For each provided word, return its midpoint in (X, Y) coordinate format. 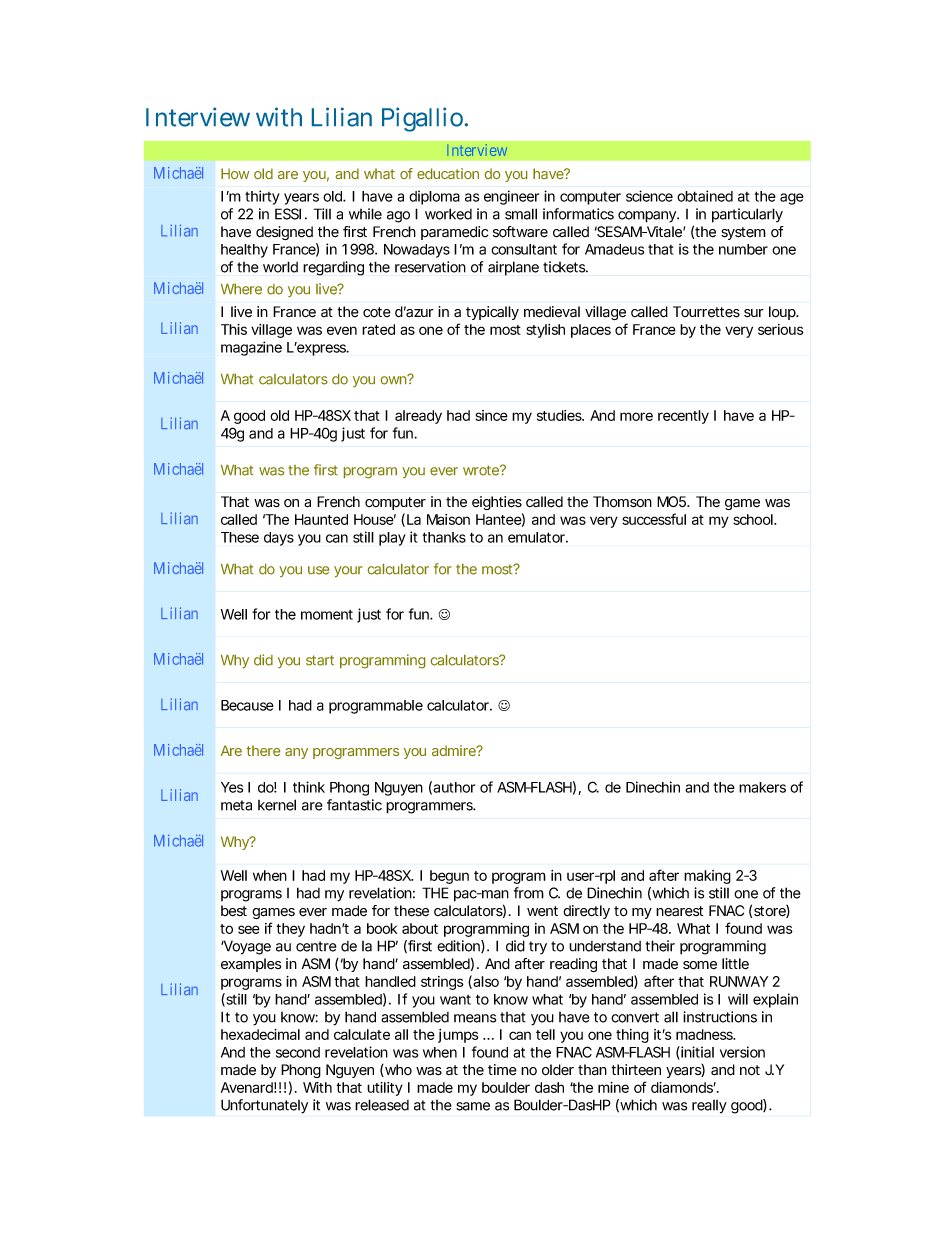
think (309, 787)
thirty (262, 197)
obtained (705, 196)
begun (449, 877)
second (298, 1052)
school (754, 519)
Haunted (321, 519)
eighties (497, 503)
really (709, 1107)
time (502, 1069)
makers (762, 787)
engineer (511, 197)
